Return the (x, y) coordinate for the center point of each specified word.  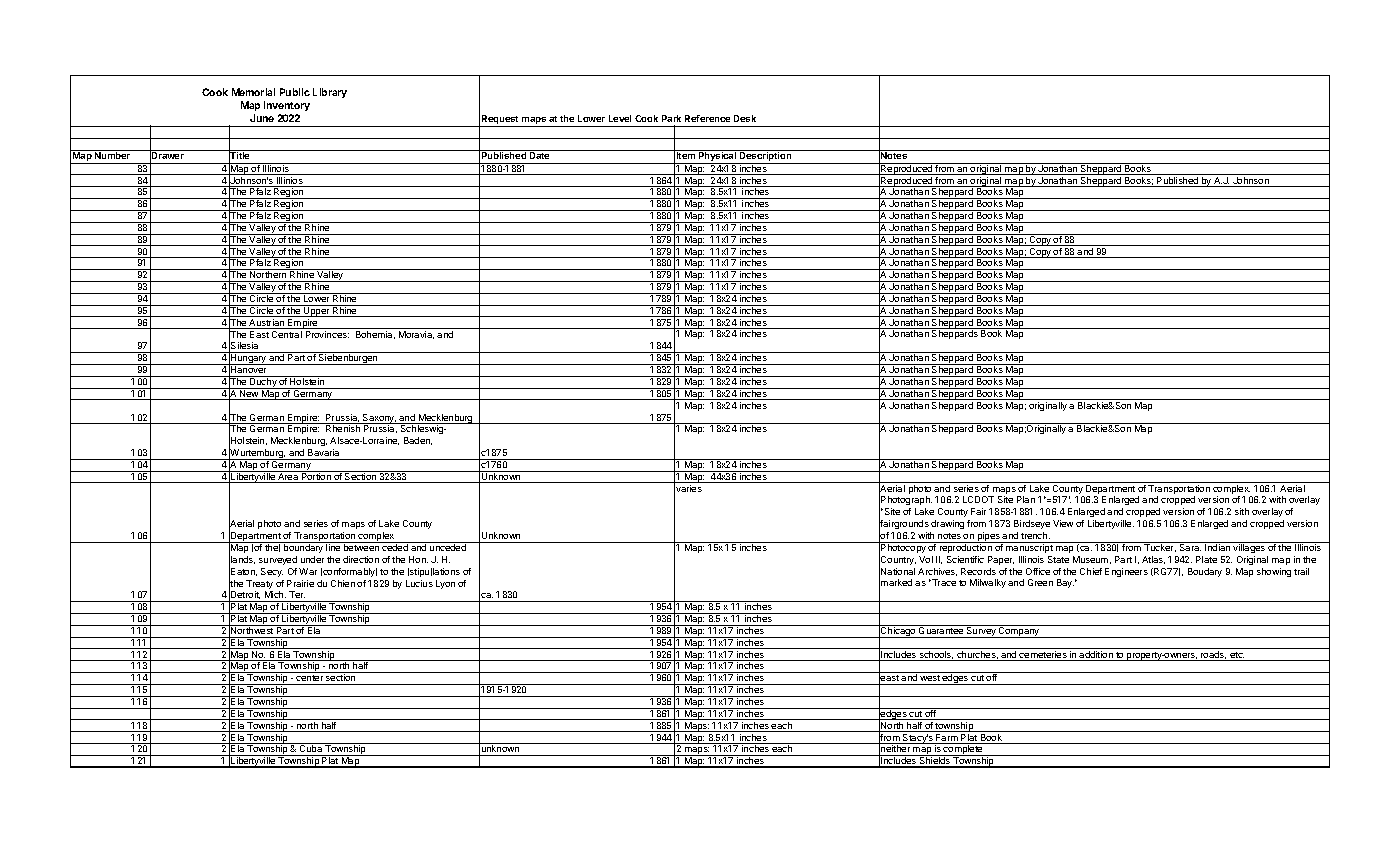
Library (330, 93)
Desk (745, 118)
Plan (1026, 499)
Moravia (416, 335)
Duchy (263, 382)
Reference (707, 118)
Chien (343, 583)
